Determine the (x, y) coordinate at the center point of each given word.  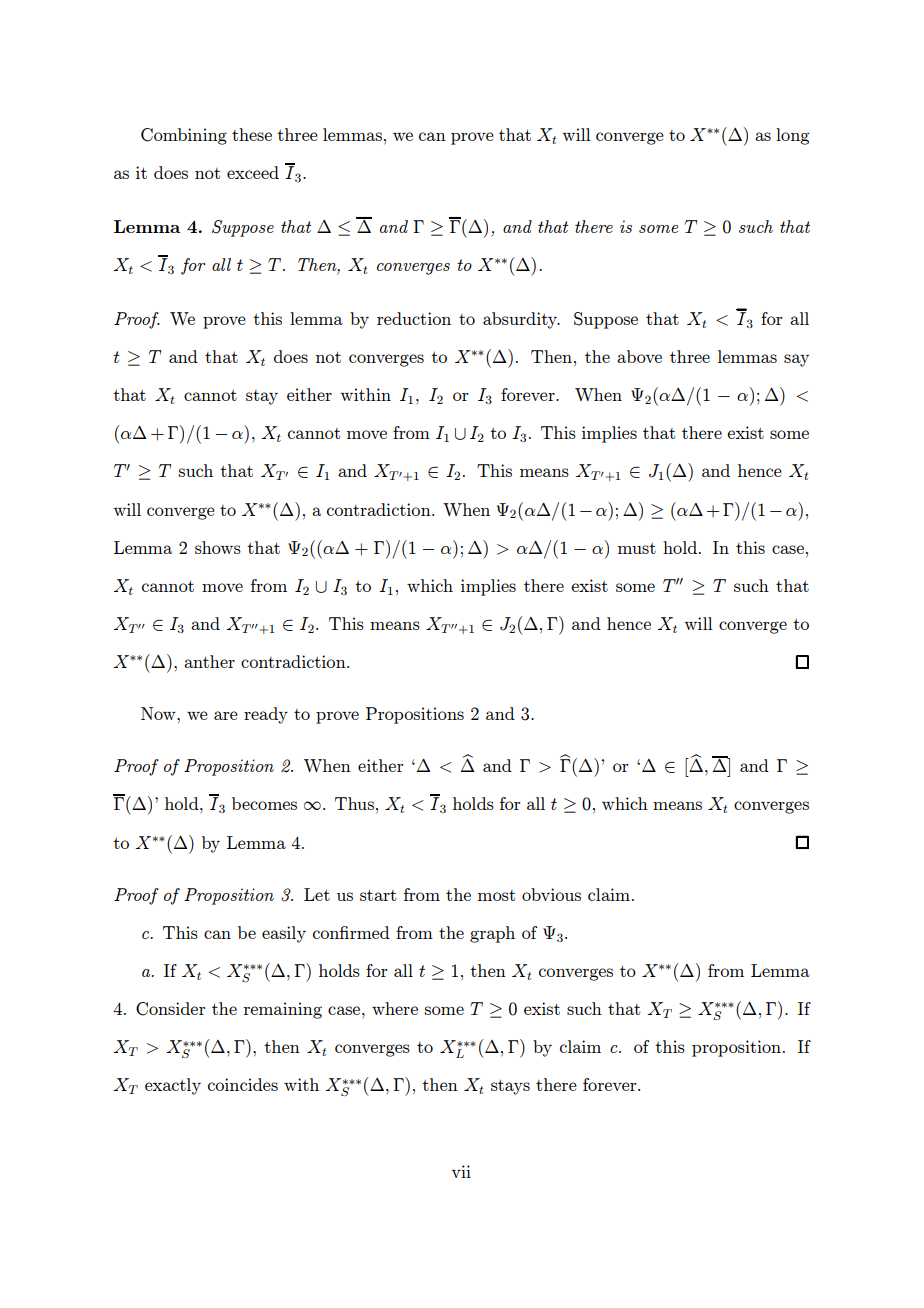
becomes (264, 803)
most (496, 895)
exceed (253, 172)
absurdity (521, 320)
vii (461, 1171)
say (796, 360)
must (637, 548)
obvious (551, 894)
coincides (243, 1084)
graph (492, 934)
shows (218, 547)
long (793, 136)
